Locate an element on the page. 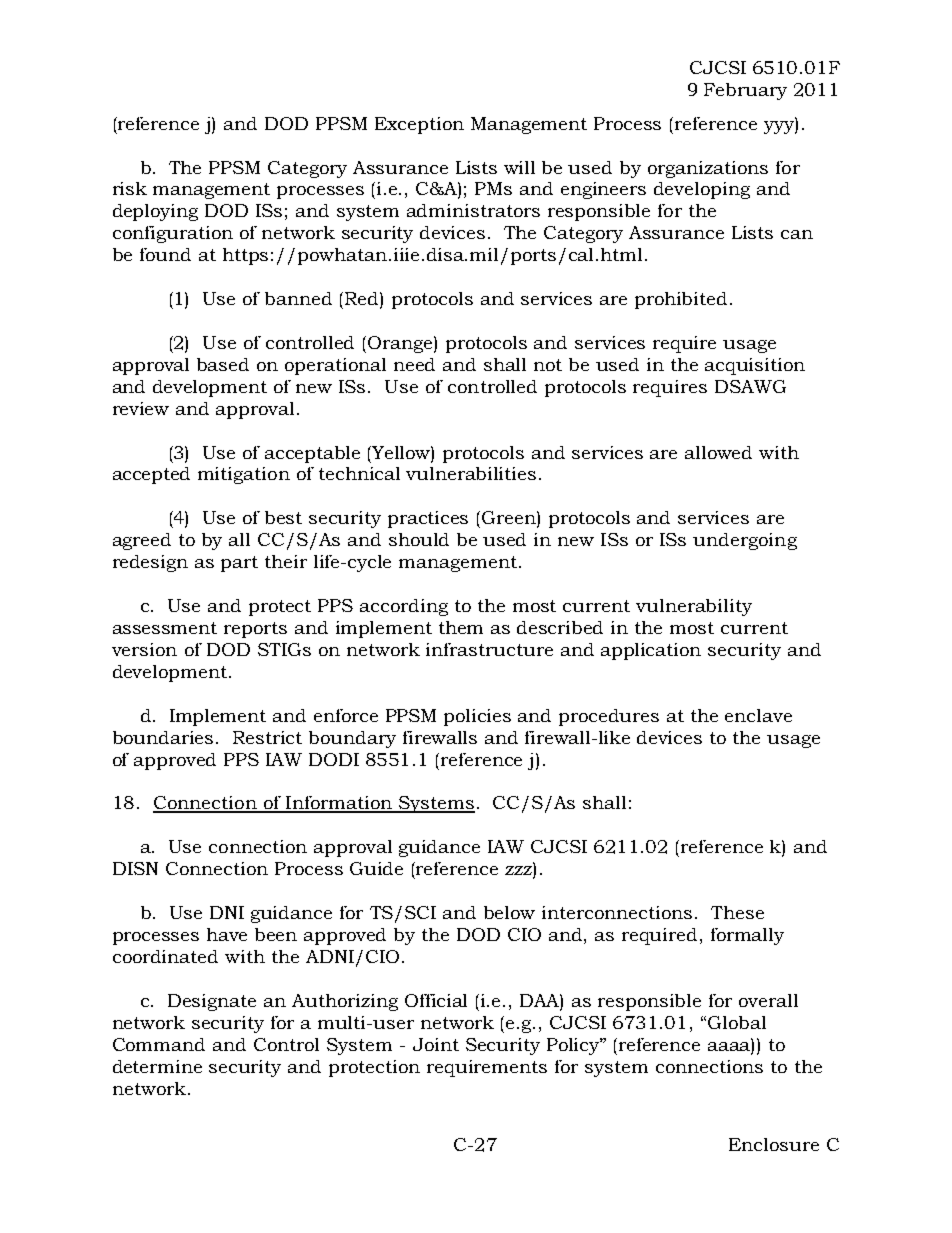 This document has height=1233, width=952. risk is located at coordinates (130, 188).
